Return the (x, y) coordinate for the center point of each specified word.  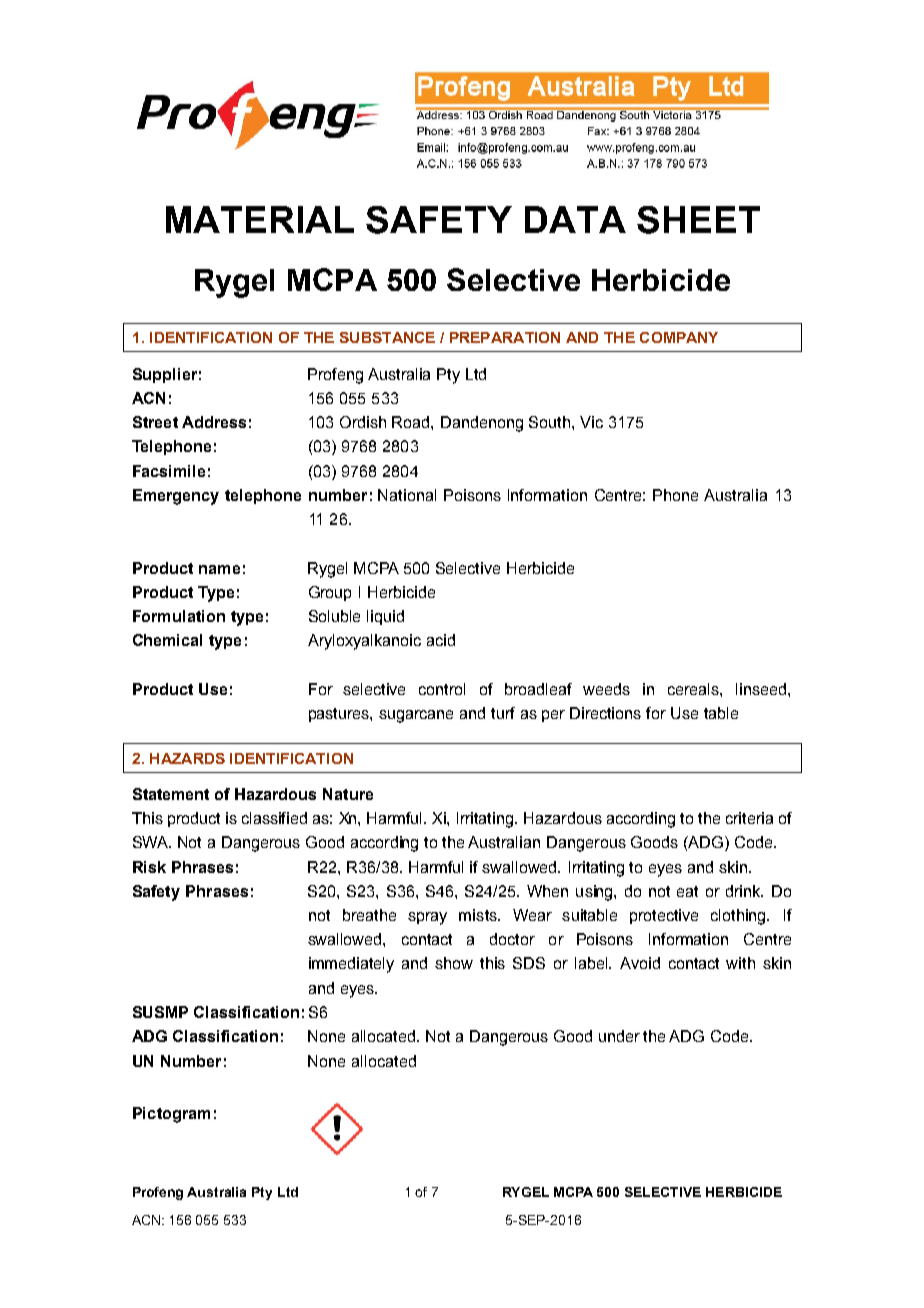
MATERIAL (260, 219)
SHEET (698, 220)
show (454, 963)
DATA (575, 219)
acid (441, 640)
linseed (762, 689)
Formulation (179, 616)
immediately (351, 965)
